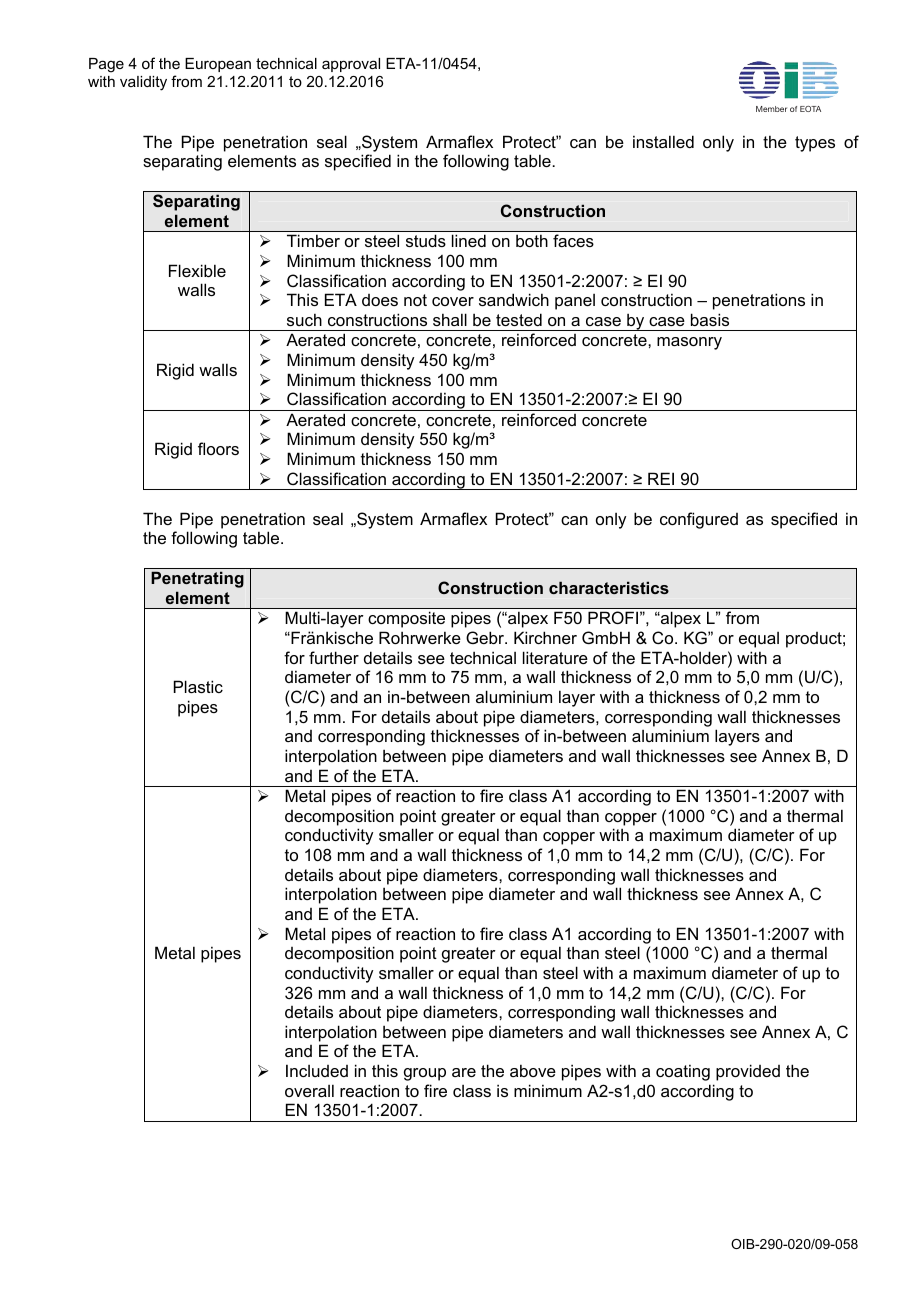 This screenshot has height=1308, width=924. I want to click on Member, so click(771, 109).
